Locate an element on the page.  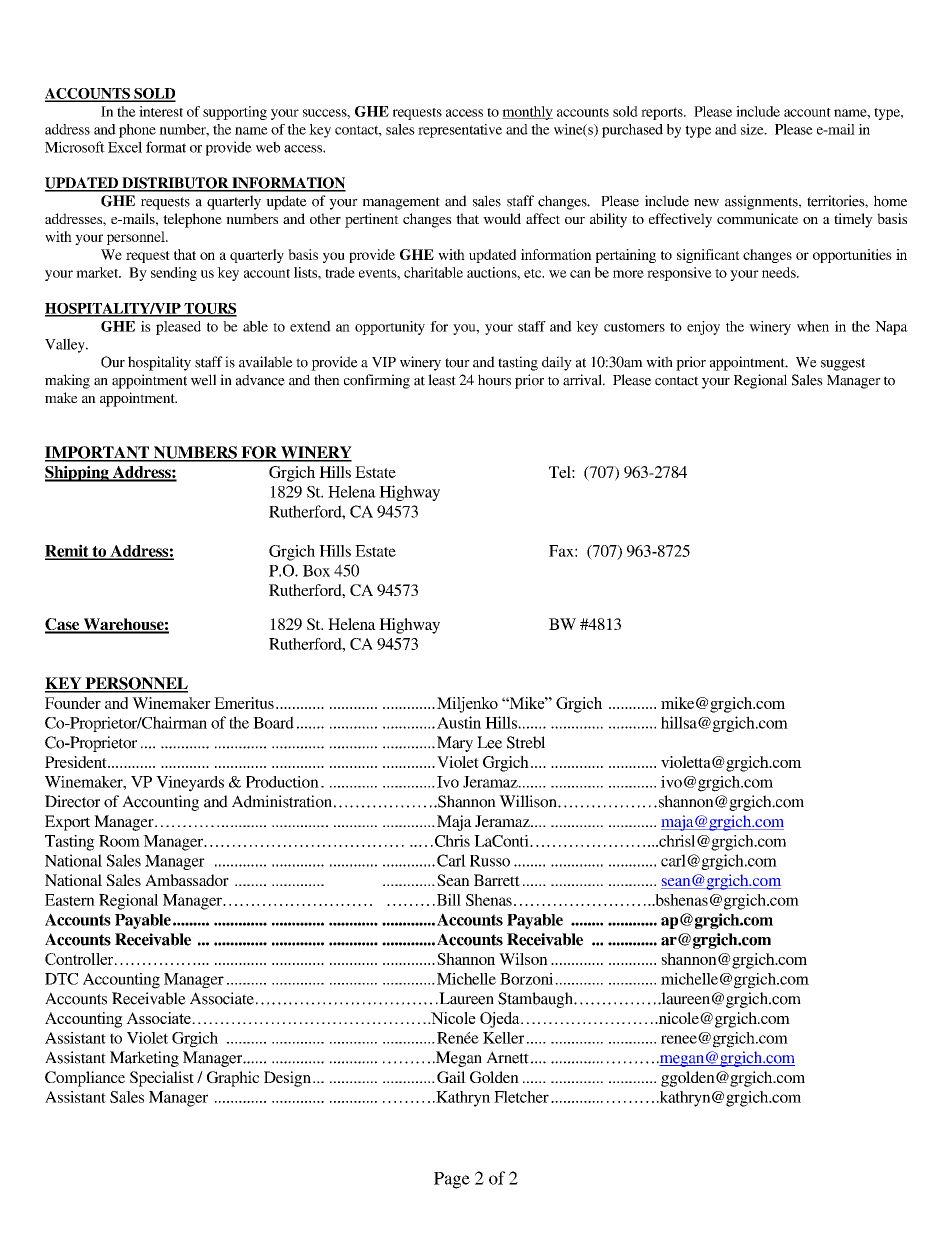
size is located at coordinates (753, 129).
